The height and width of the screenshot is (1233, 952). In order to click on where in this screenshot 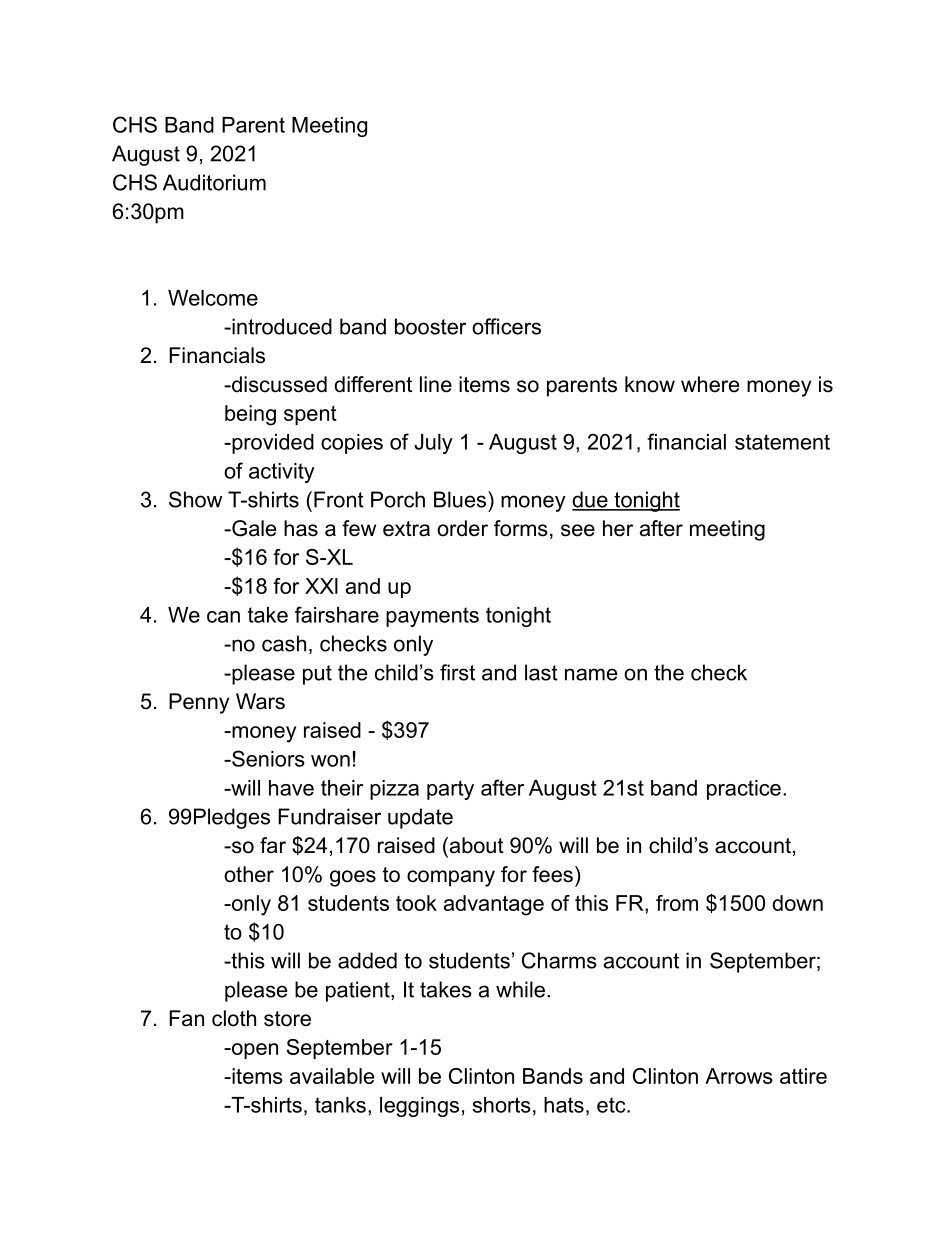, I will do `click(710, 384)`.
